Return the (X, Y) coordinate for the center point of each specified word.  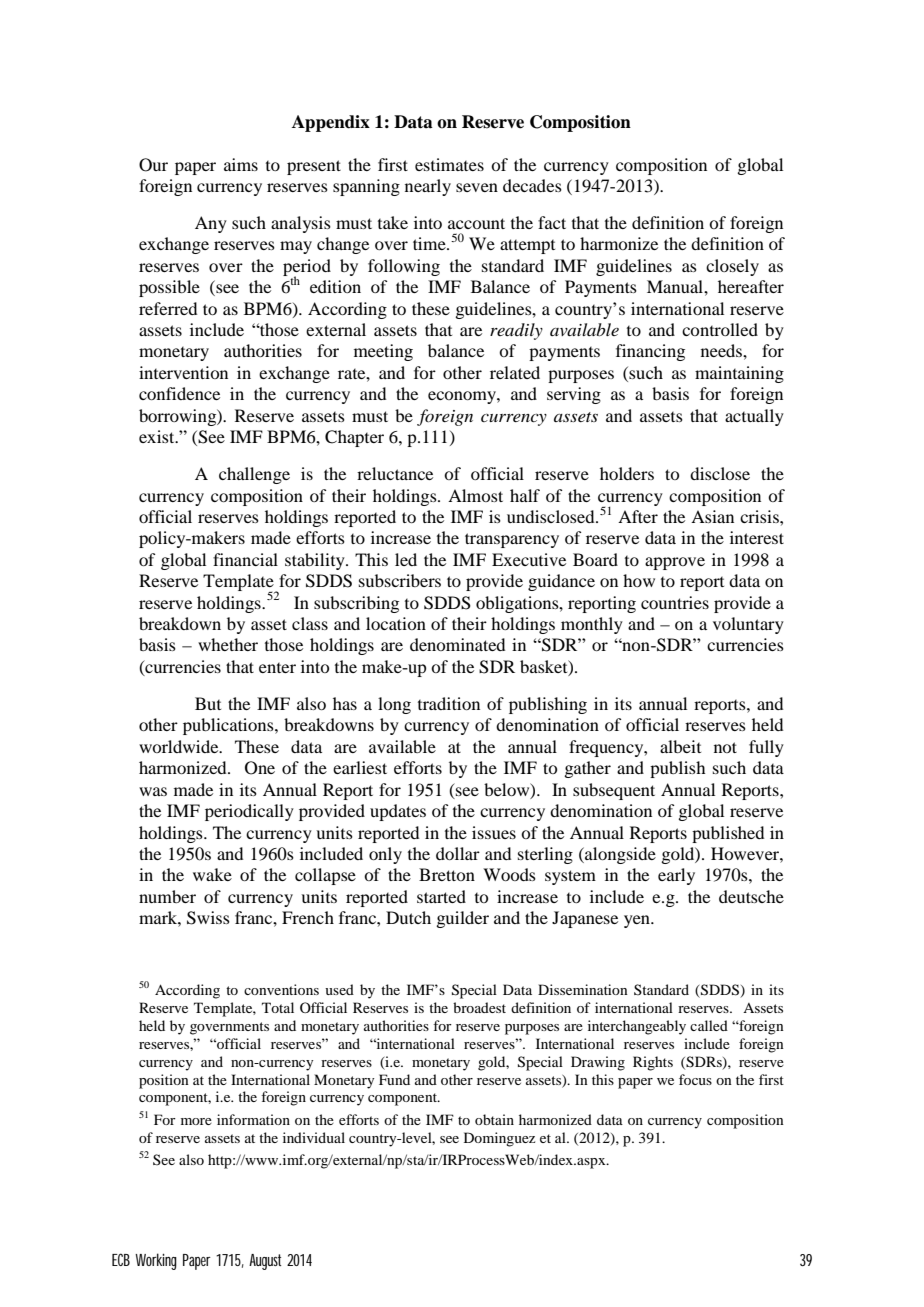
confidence (179, 393)
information (253, 1119)
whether (228, 644)
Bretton (447, 874)
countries (675, 602)
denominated (457, 644)
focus (695, 1079)
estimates (449, 164)
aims (241, 164)
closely (732, 267)
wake (212, 874)
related (515, 372)
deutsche (751, 896)
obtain (494, 1119)
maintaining (739, 374)
